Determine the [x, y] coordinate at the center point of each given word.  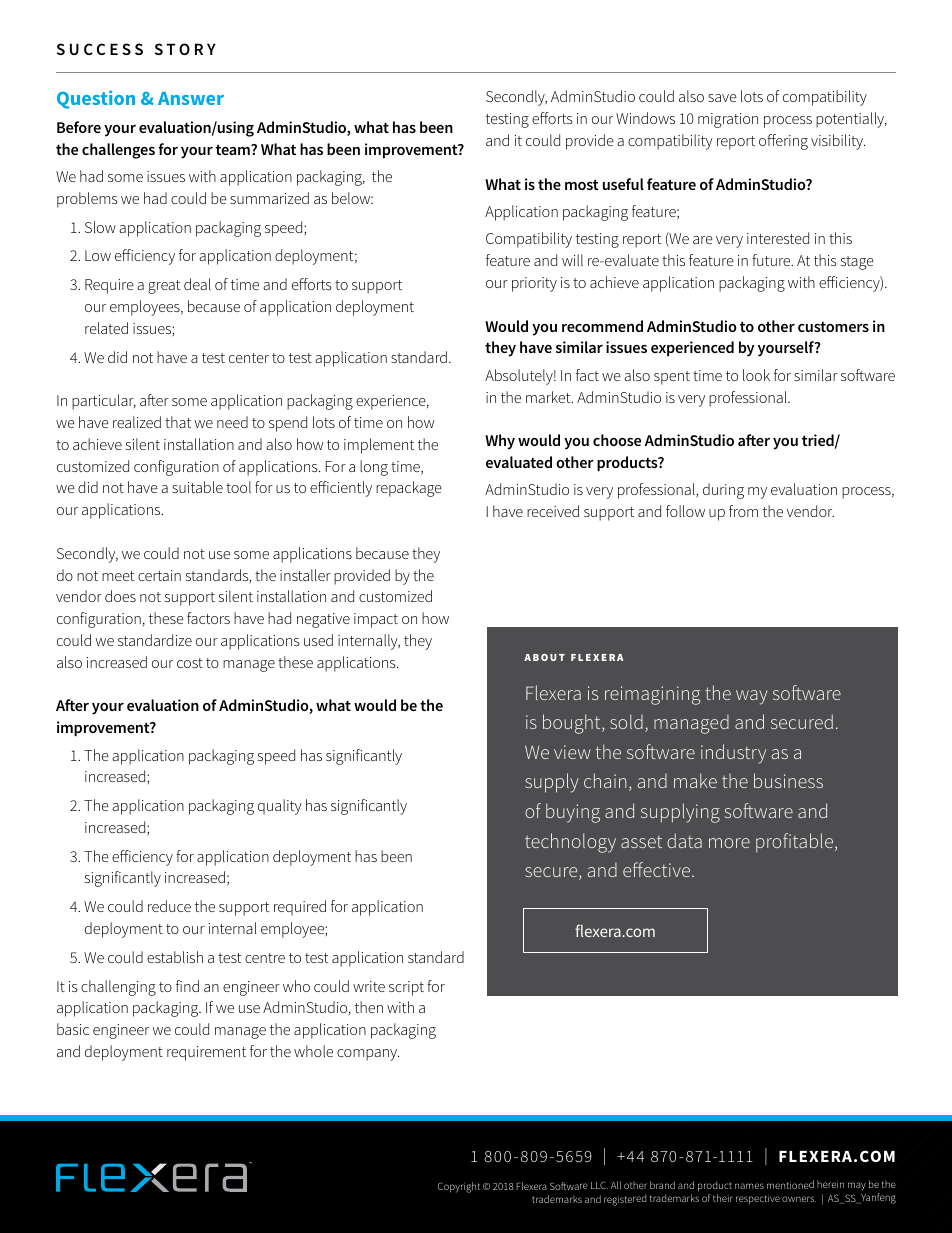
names [749, 1186]
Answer [191, 98]
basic [73, 1029]
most [582, 184]
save [722, 98]
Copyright [459, 1187]
